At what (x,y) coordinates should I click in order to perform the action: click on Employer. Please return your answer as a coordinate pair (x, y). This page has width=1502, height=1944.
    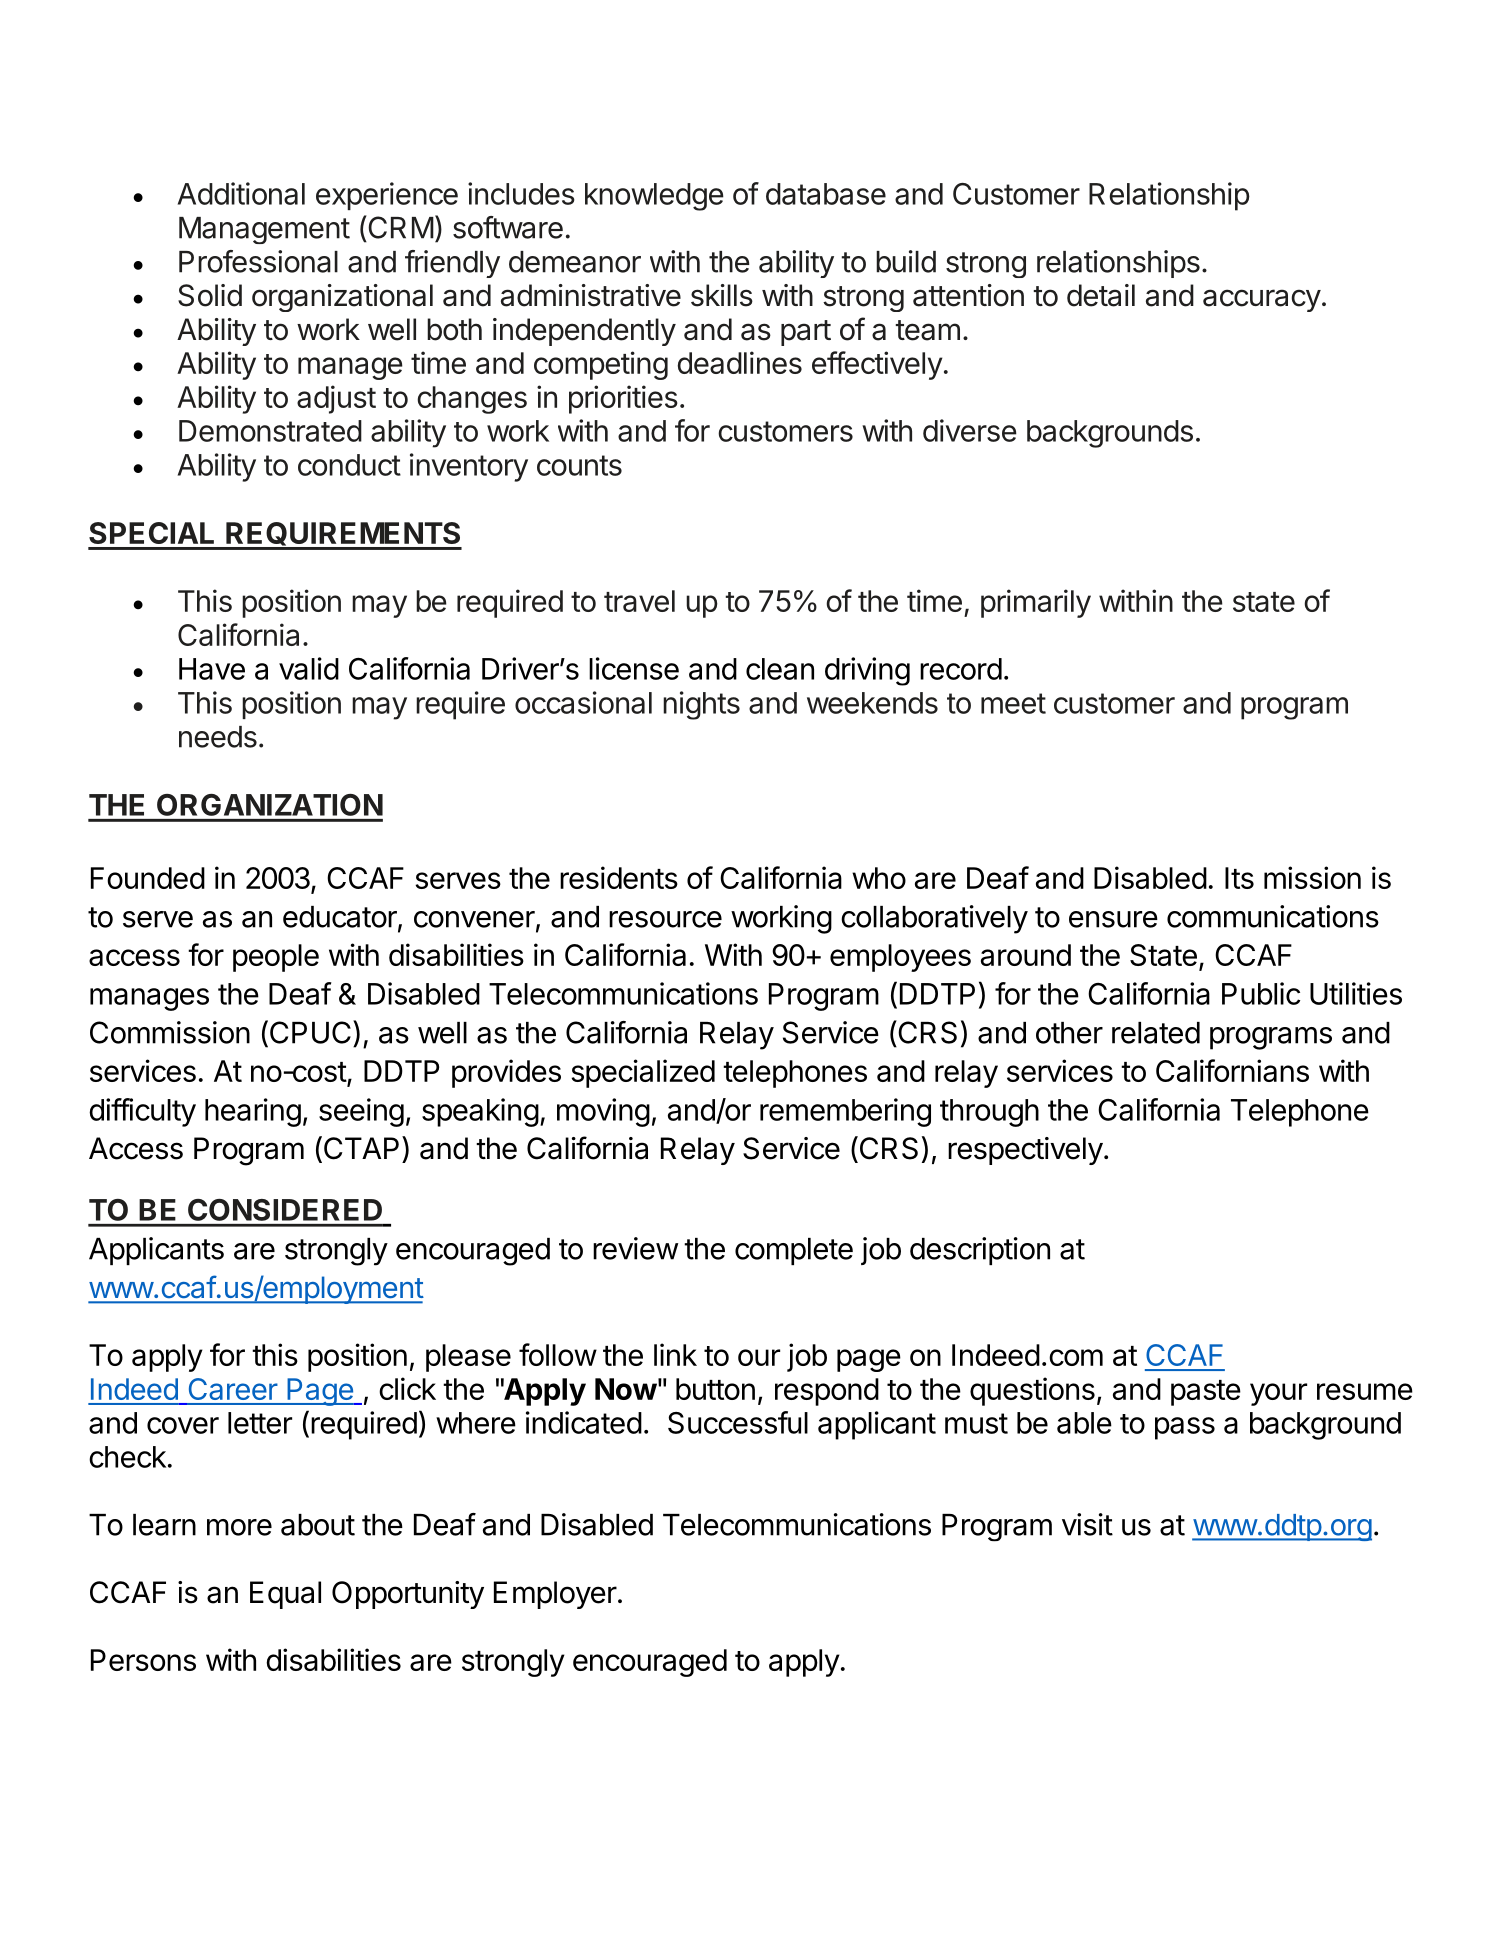
    Looking at the image, I should click on (555, 1595).
